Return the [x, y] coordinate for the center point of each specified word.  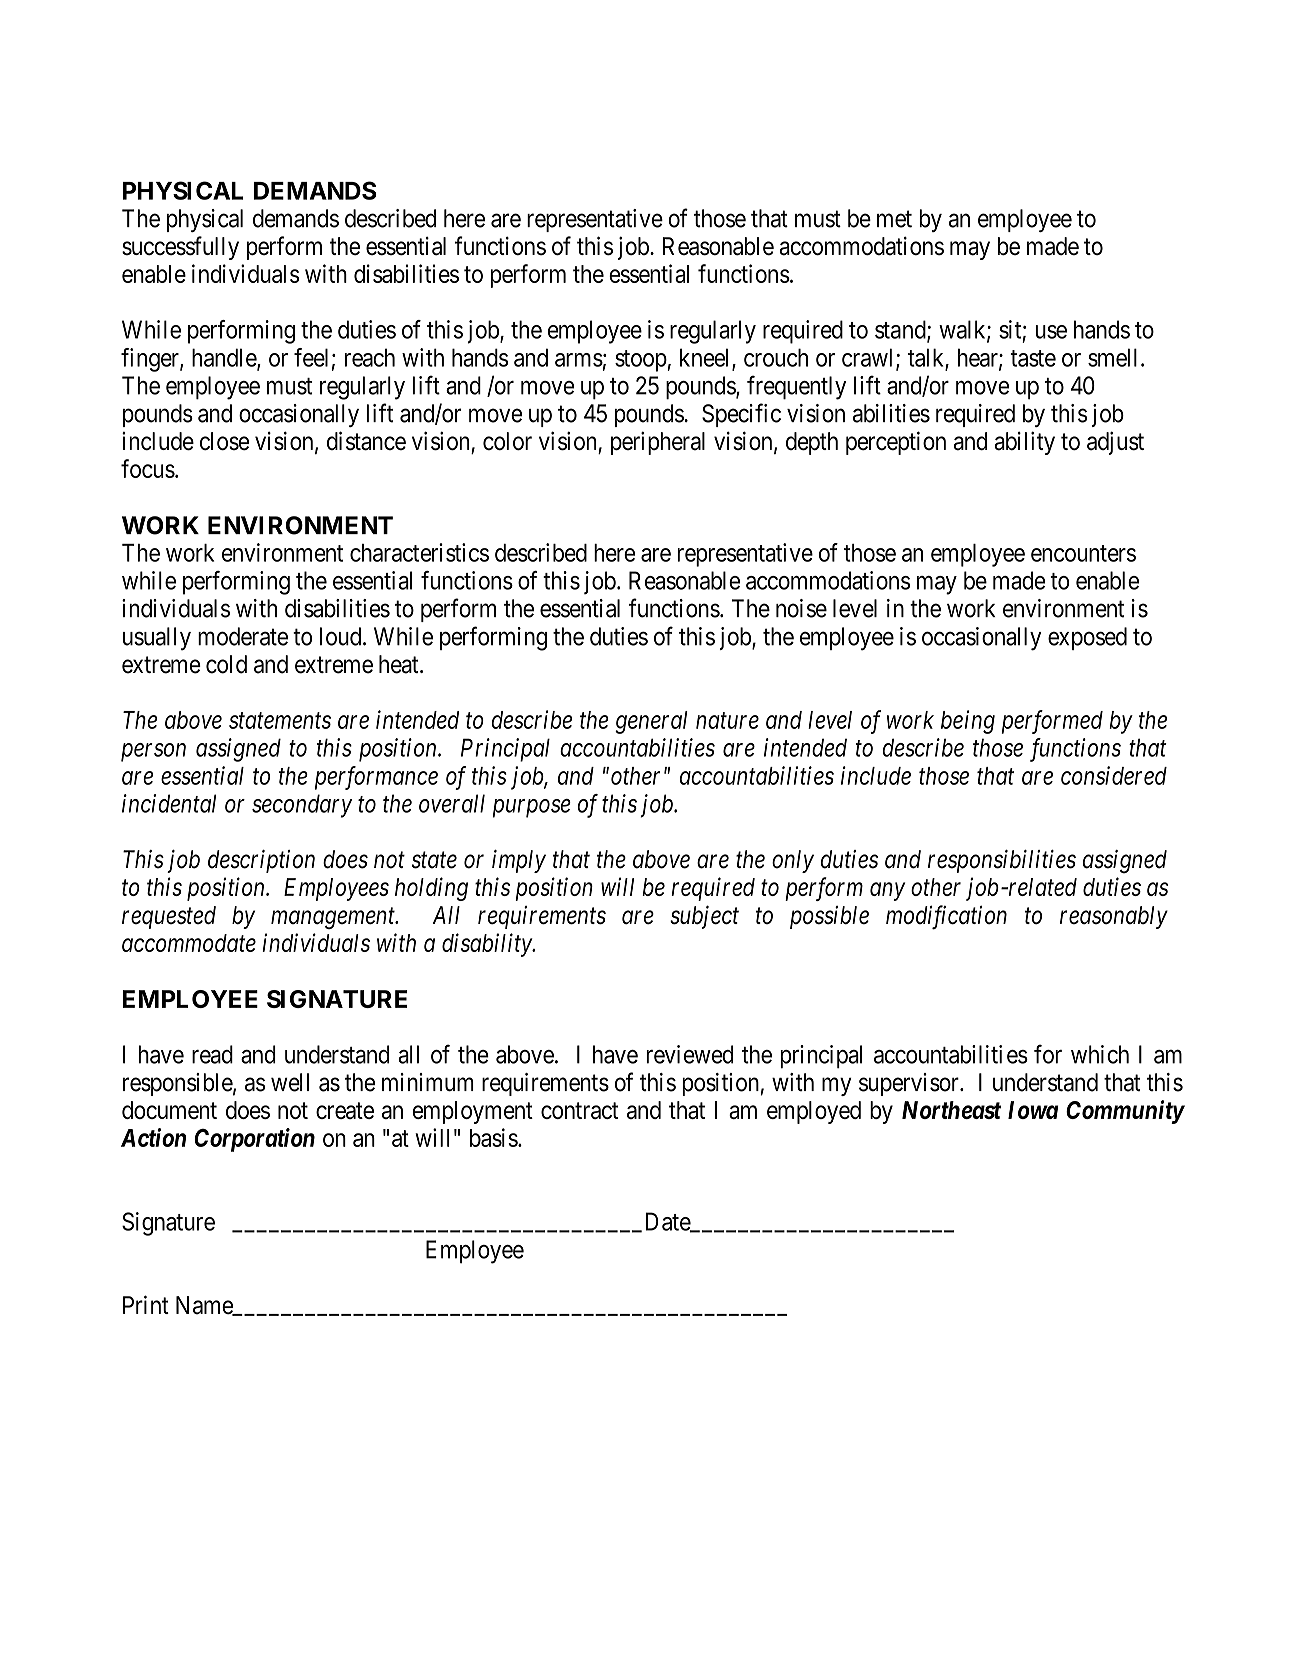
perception [896, 443]
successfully [180, 248]
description [261, 861]
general [651, 722]
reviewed [689, 1054]
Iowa [1033, 1110]
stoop [641, 361]
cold [226, 664]
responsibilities [1002, 861]
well [290, 1082]
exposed [1087, 638]
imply [519, 861]
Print [146, 1304]
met [894, 219]
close [225, 441]
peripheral [658, 443]
